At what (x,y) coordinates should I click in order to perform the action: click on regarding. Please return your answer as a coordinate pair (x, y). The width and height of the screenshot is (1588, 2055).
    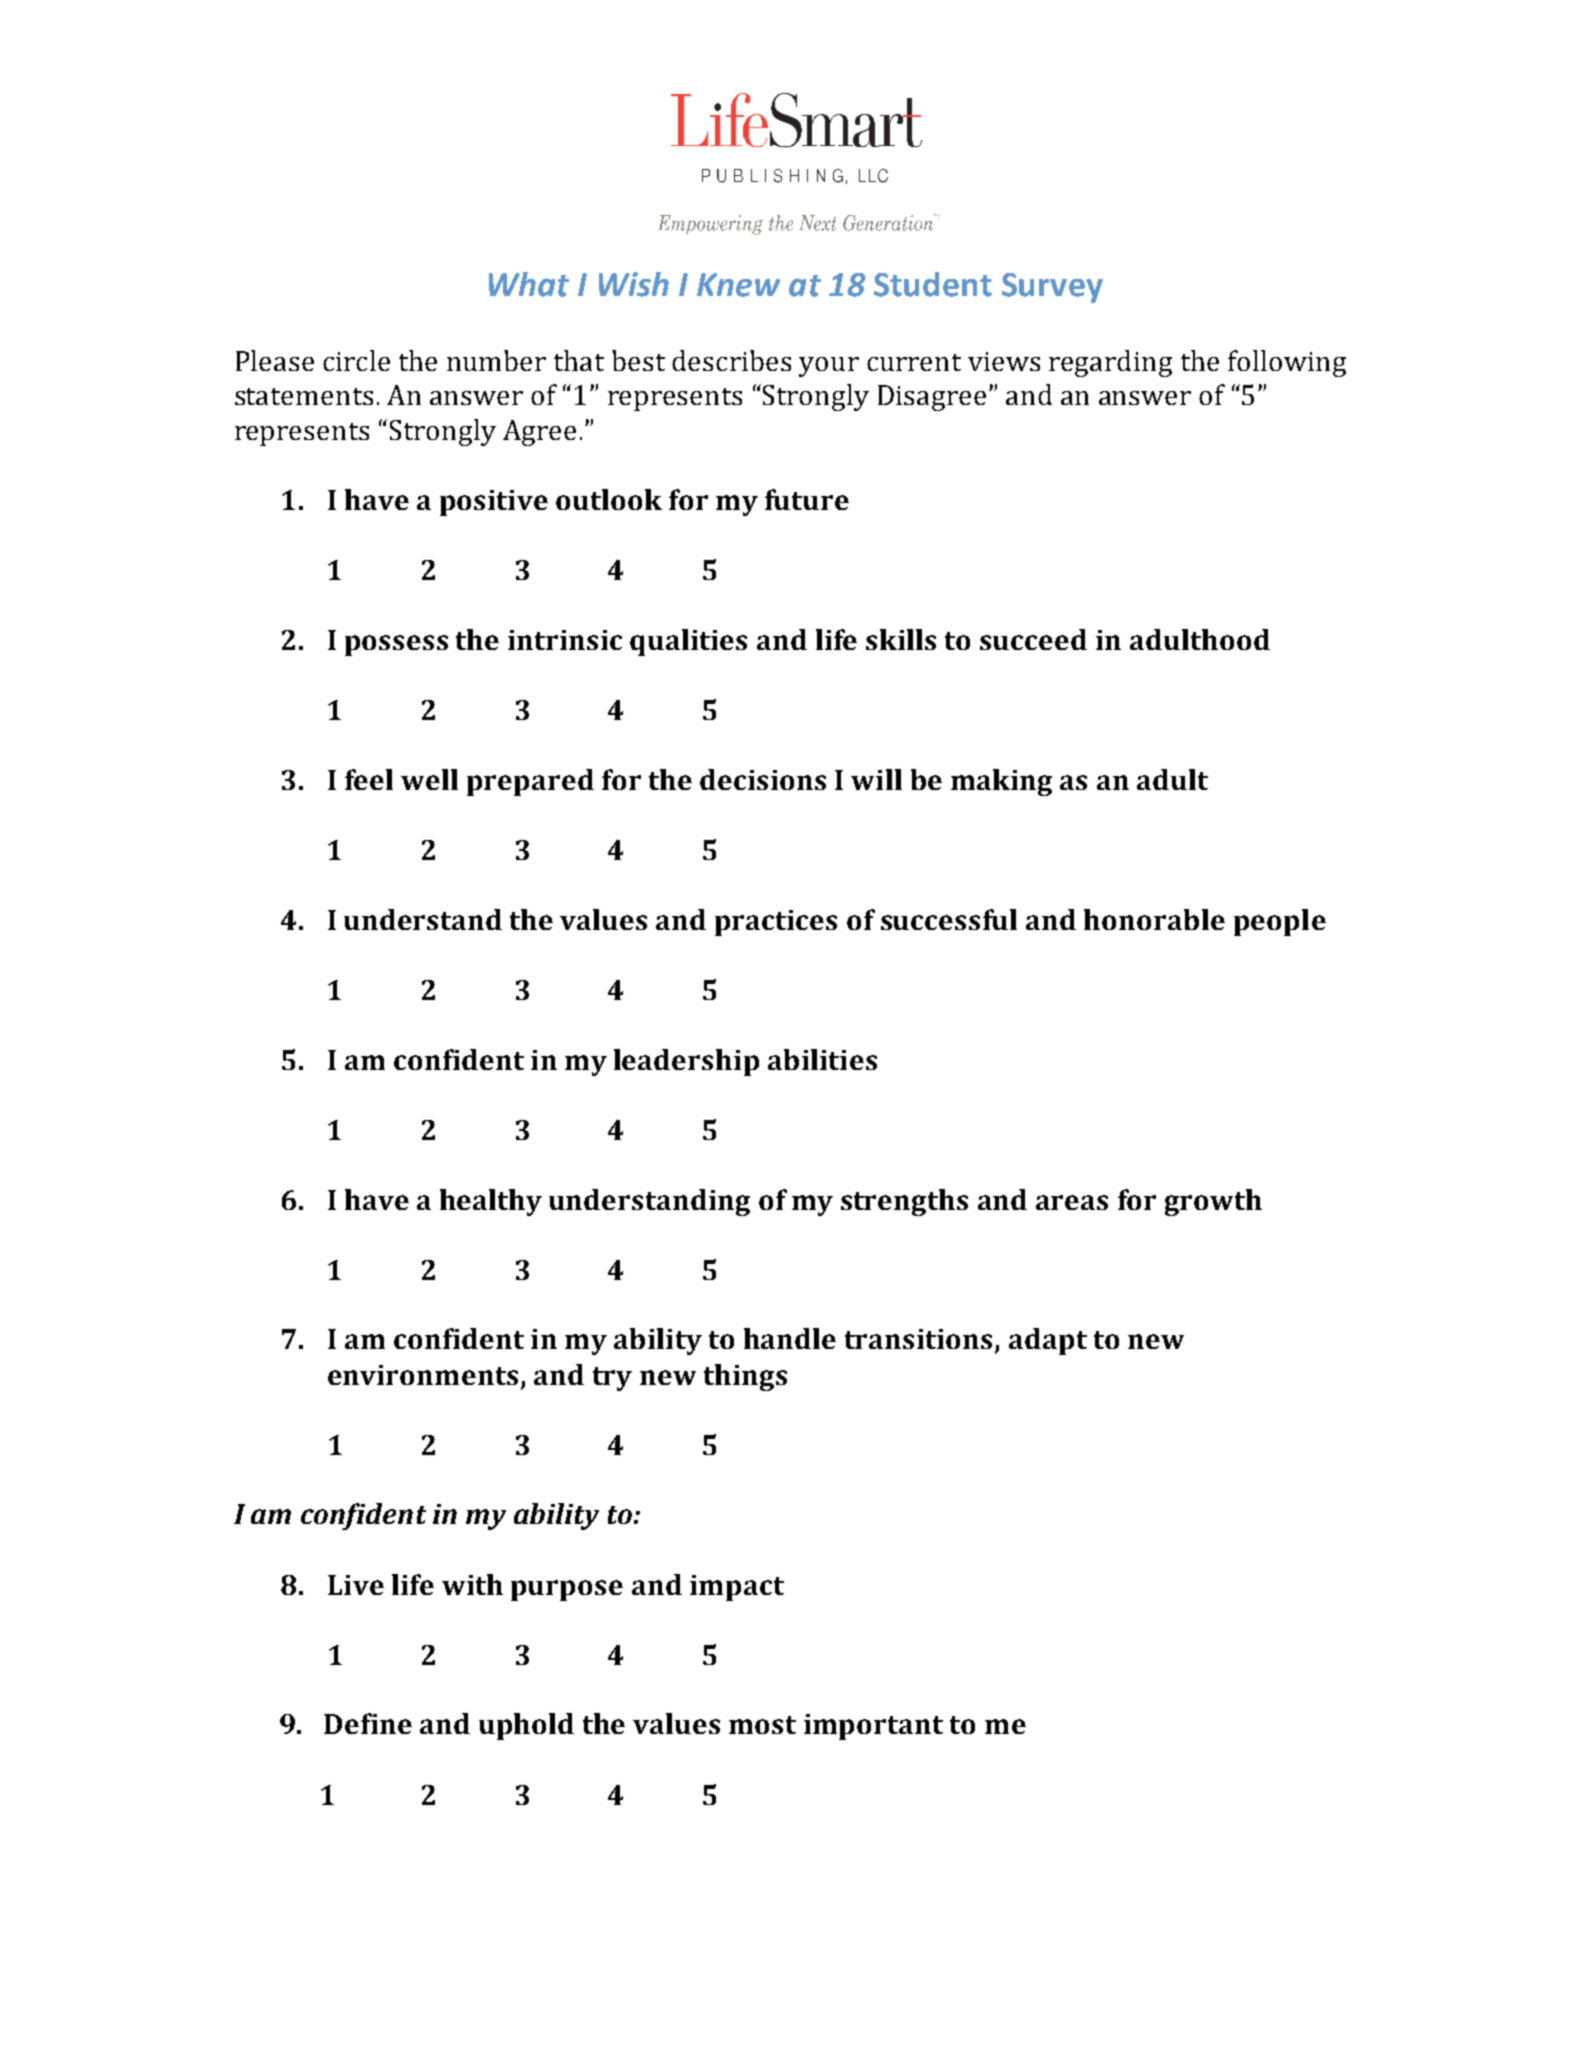
    Looking at the image, I should click on (1110, 363).
